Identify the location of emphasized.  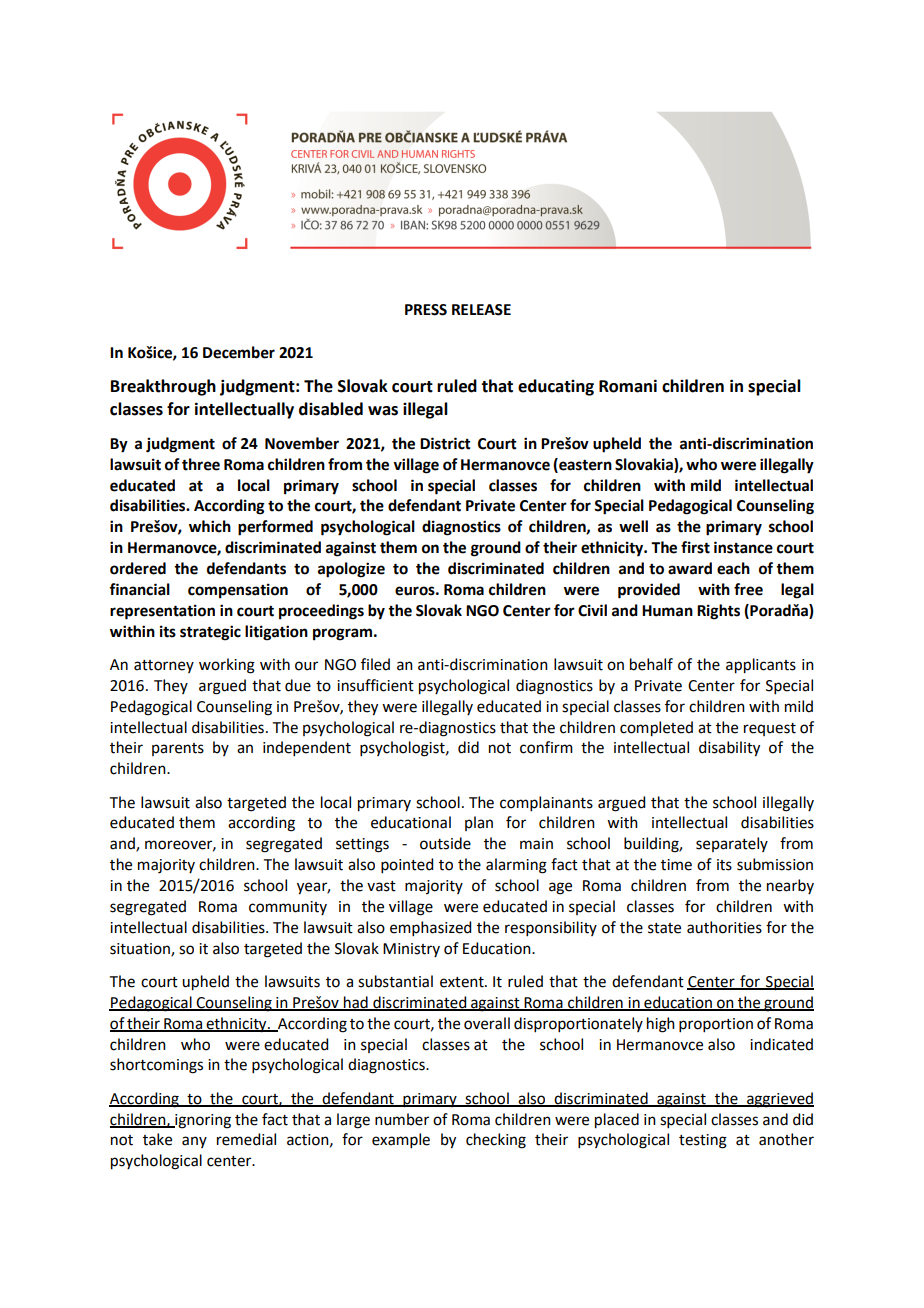
(430, 928).
